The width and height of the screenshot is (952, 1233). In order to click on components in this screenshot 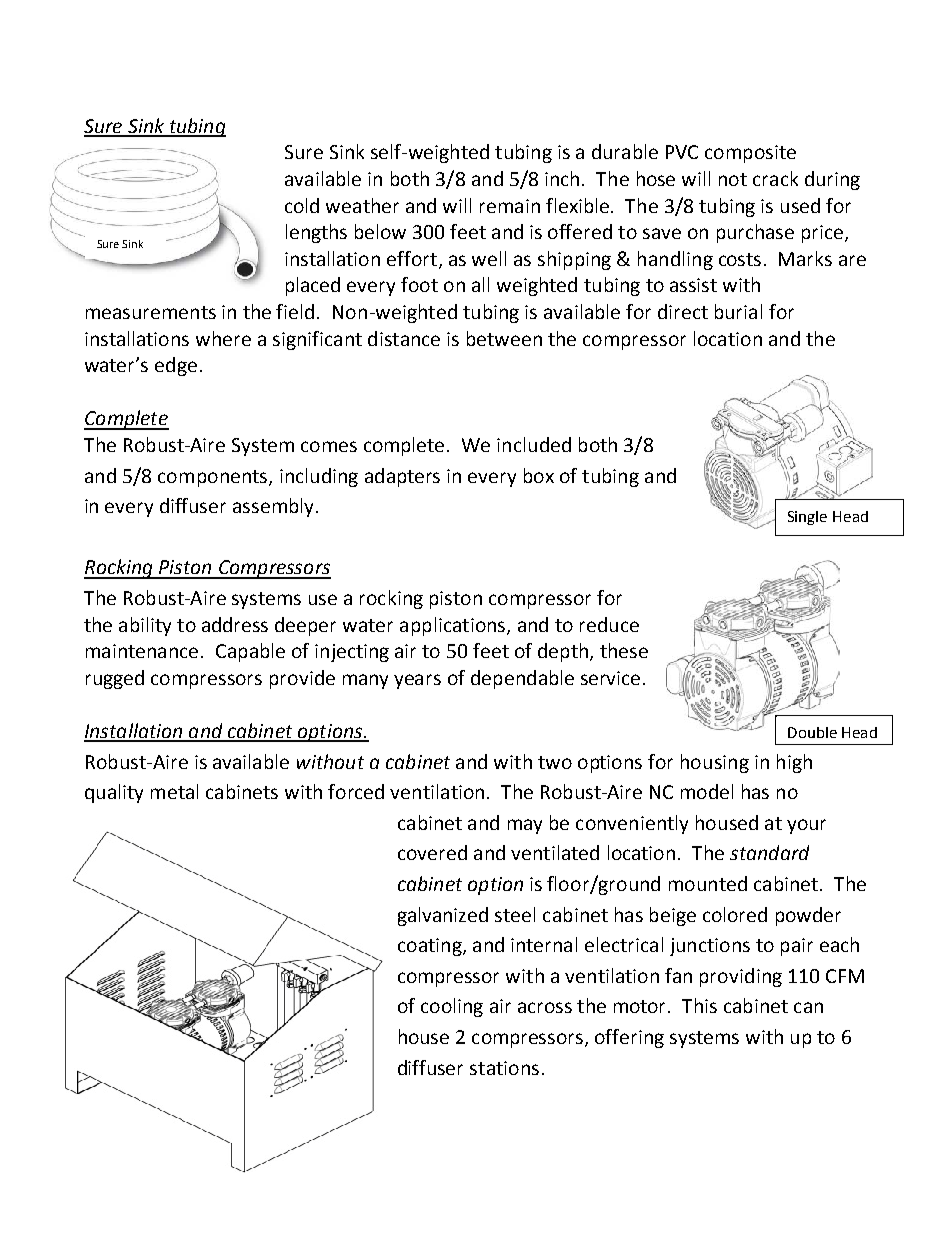, I will do `click(214, 478)`.
